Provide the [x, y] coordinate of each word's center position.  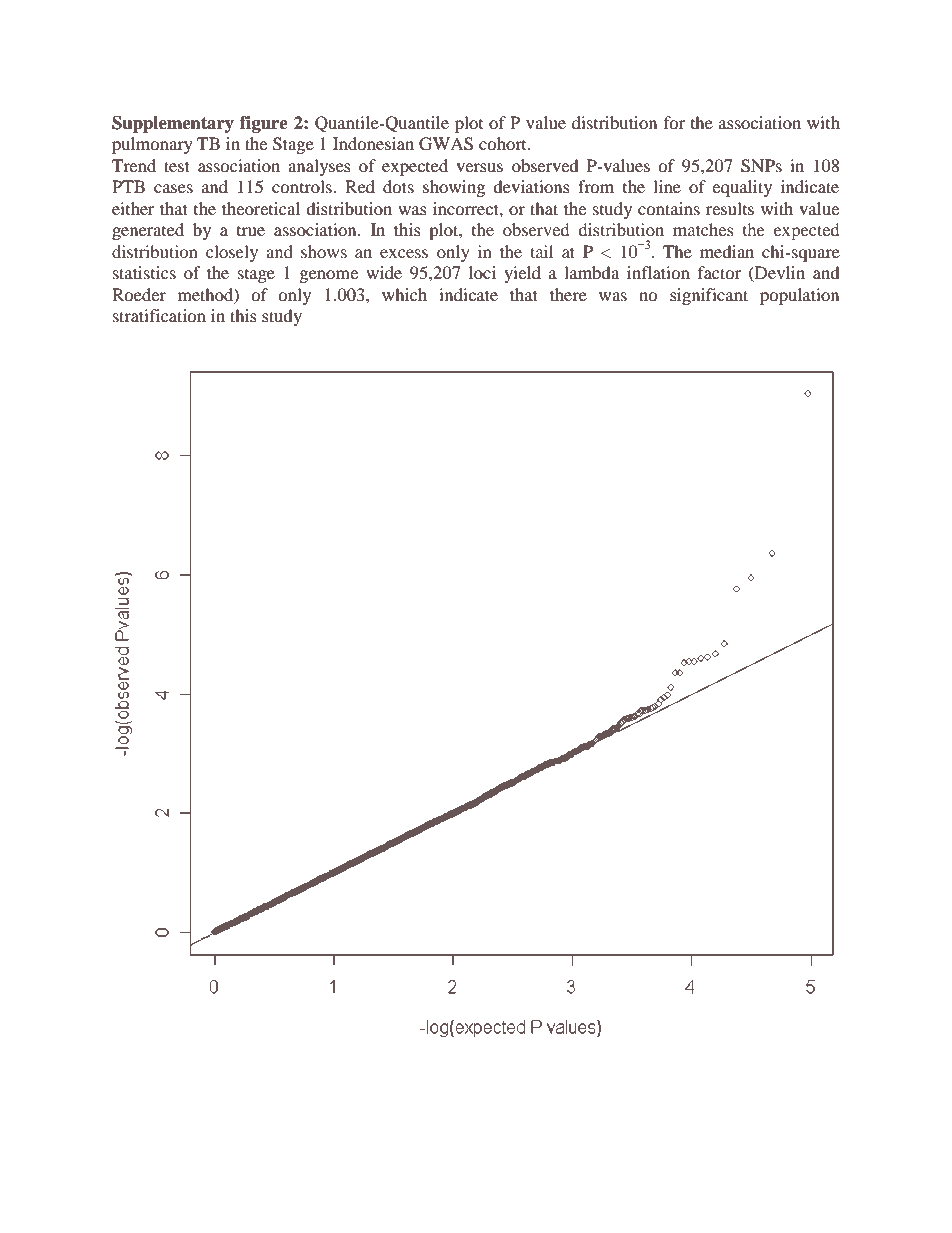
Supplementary [173, 124]
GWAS [446, 144]
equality [742, 188]
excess [404, 253]
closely [232, 253]
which [404, 294]
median [727, 251]
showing [454, 188]
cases [173, 188]
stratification [159, 315]
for [674, 122]
